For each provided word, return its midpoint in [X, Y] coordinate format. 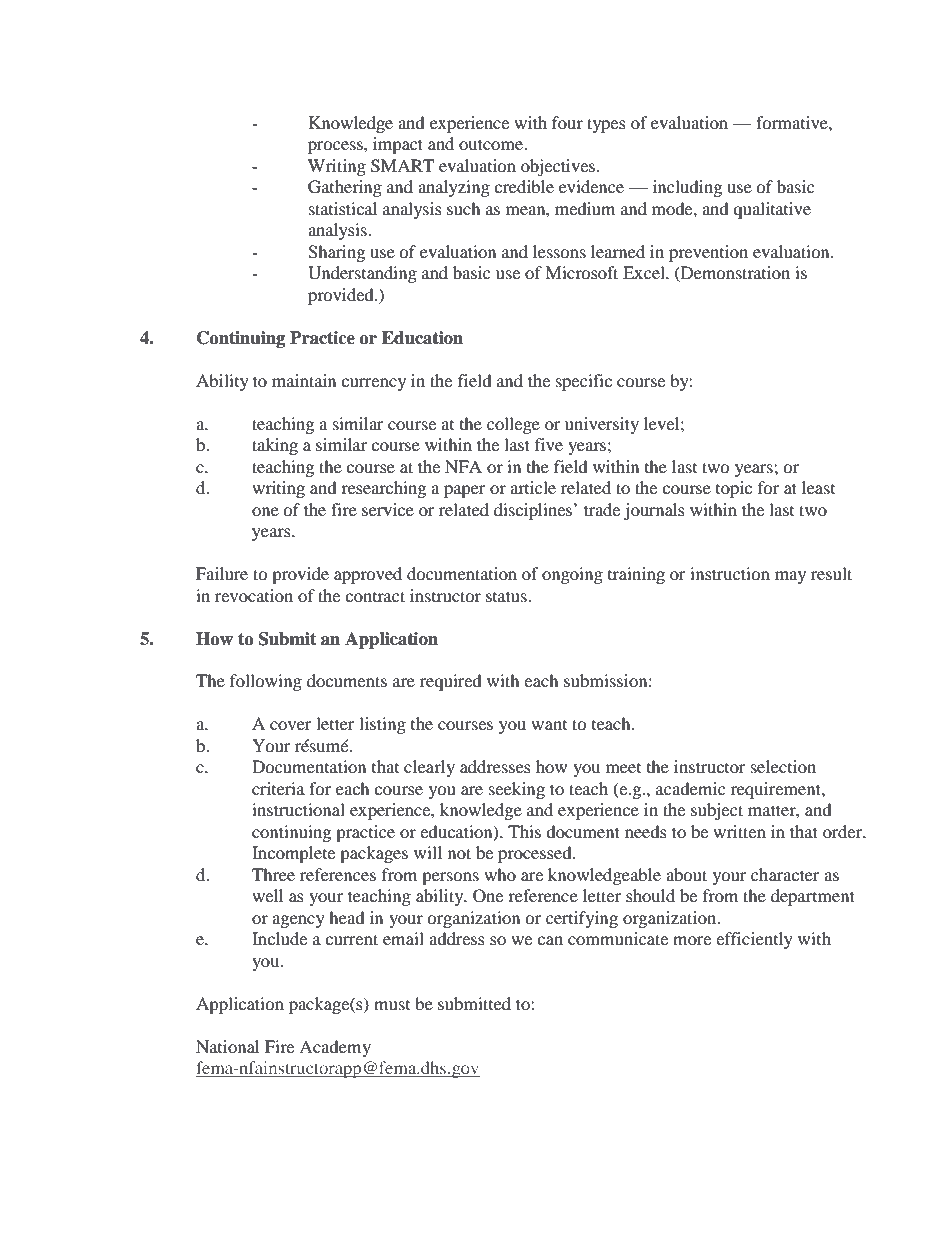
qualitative [772, 210]
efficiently [754, 940]
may [790, 577]
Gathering [345, 188]
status [507, 596]
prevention [708, 253]
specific [584, 382]
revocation [254, 595]
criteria [278, 788]
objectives [559, 167]
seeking [517, 790]
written [739, 831]
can [550, 940]
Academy [335, 1048]
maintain [304, 380]
